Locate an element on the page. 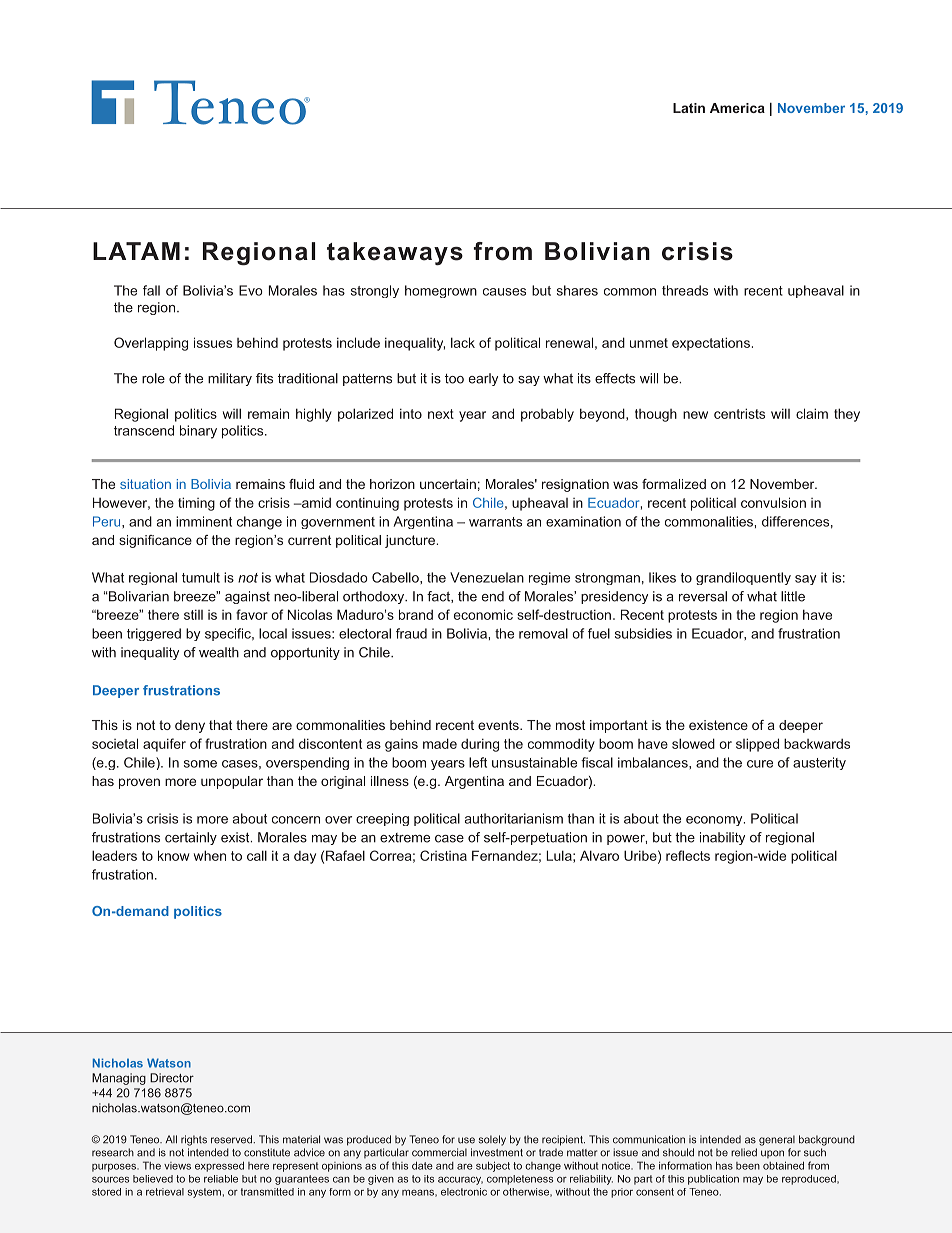 The height and width of the page is (1233, 952). views is located at coordinates (177, 1166).
